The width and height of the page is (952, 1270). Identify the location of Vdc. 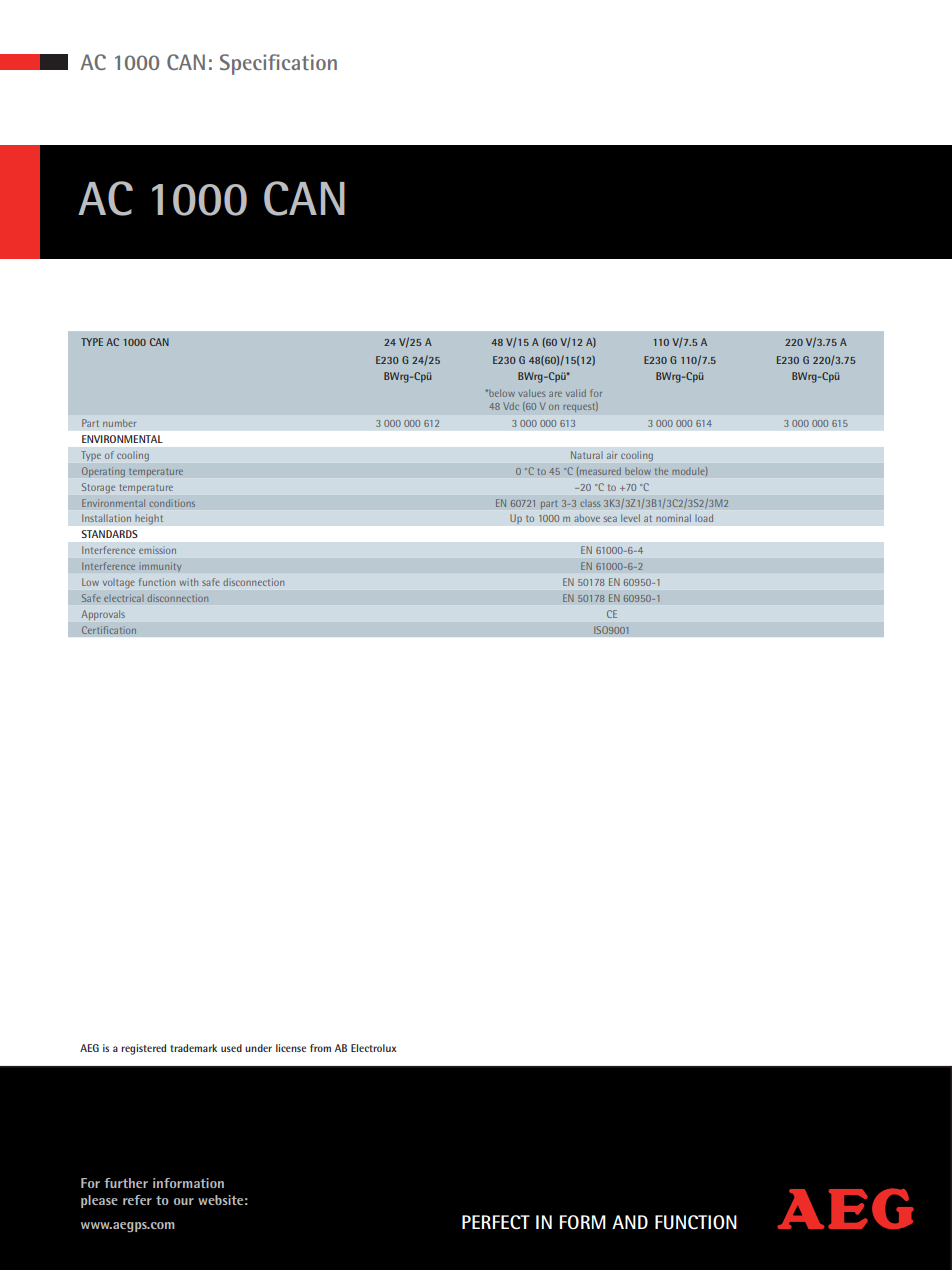
(511, 406).
